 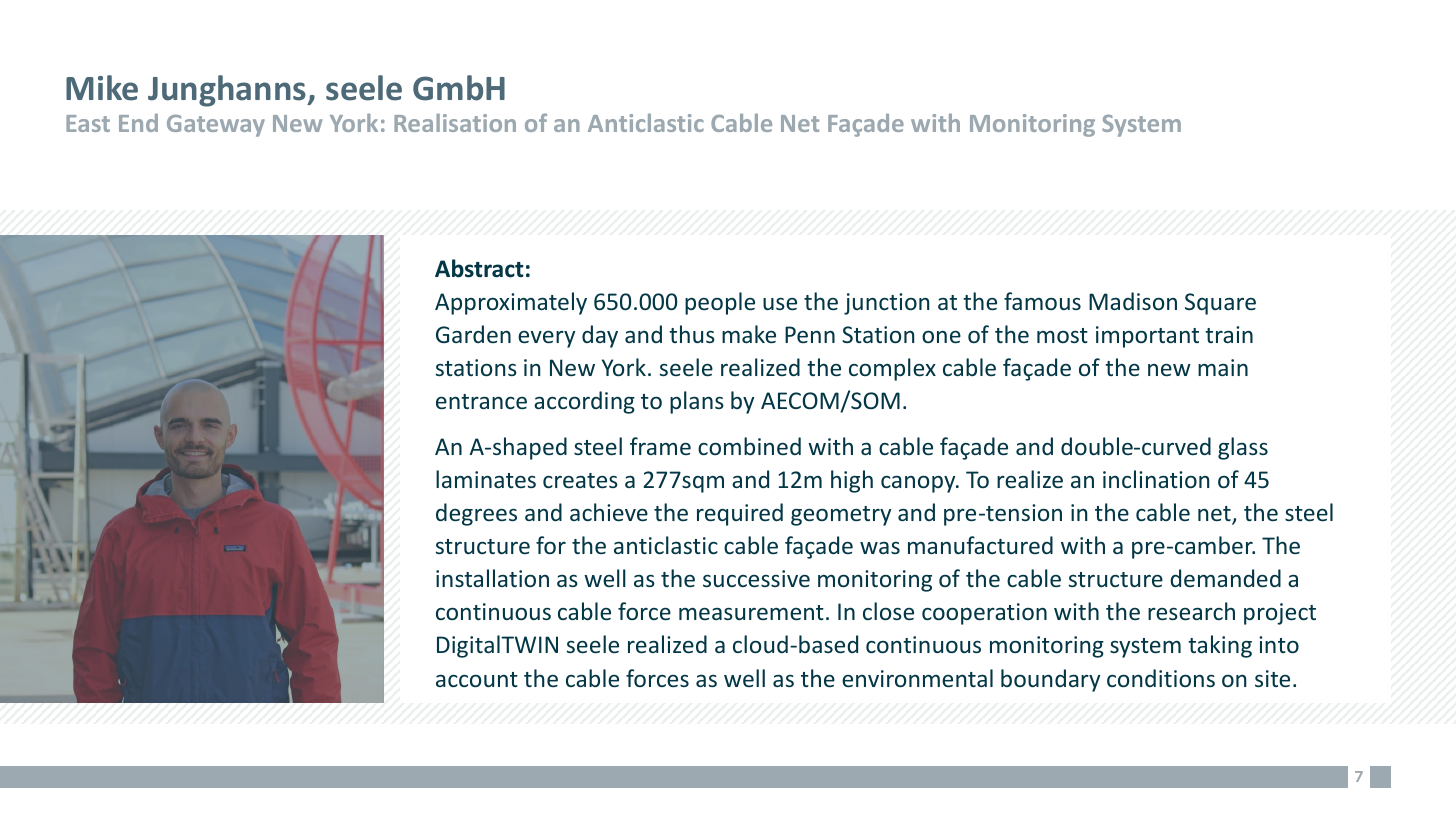 I want to click on measurement, so click(x=751, y=612).
